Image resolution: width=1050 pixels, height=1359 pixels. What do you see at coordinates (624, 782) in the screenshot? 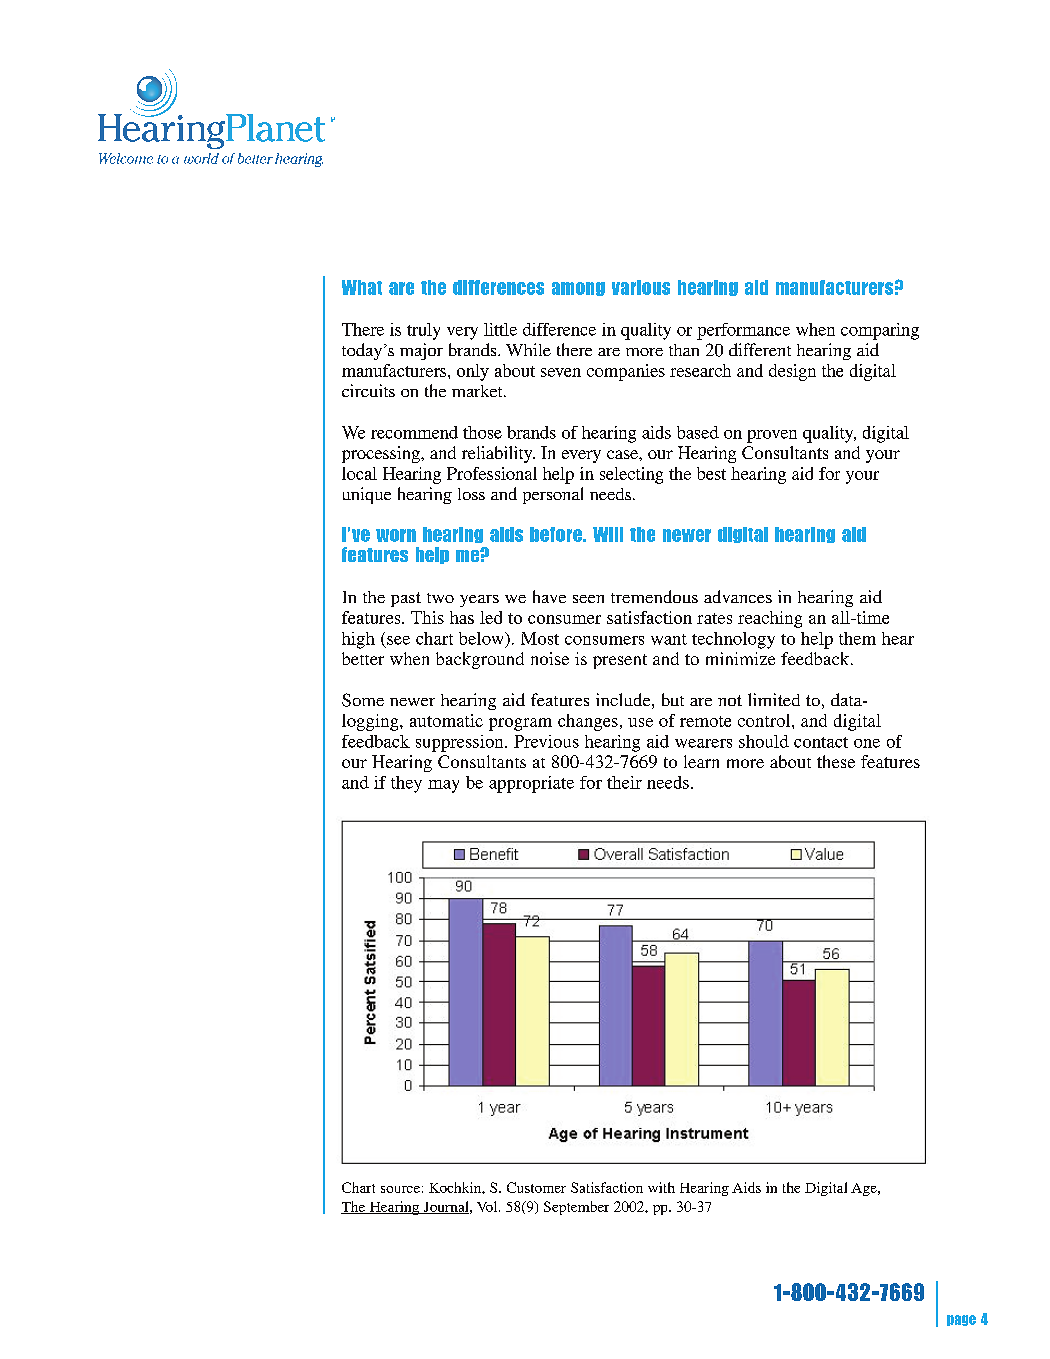
I see `their` at bounding box center [624, 782].
